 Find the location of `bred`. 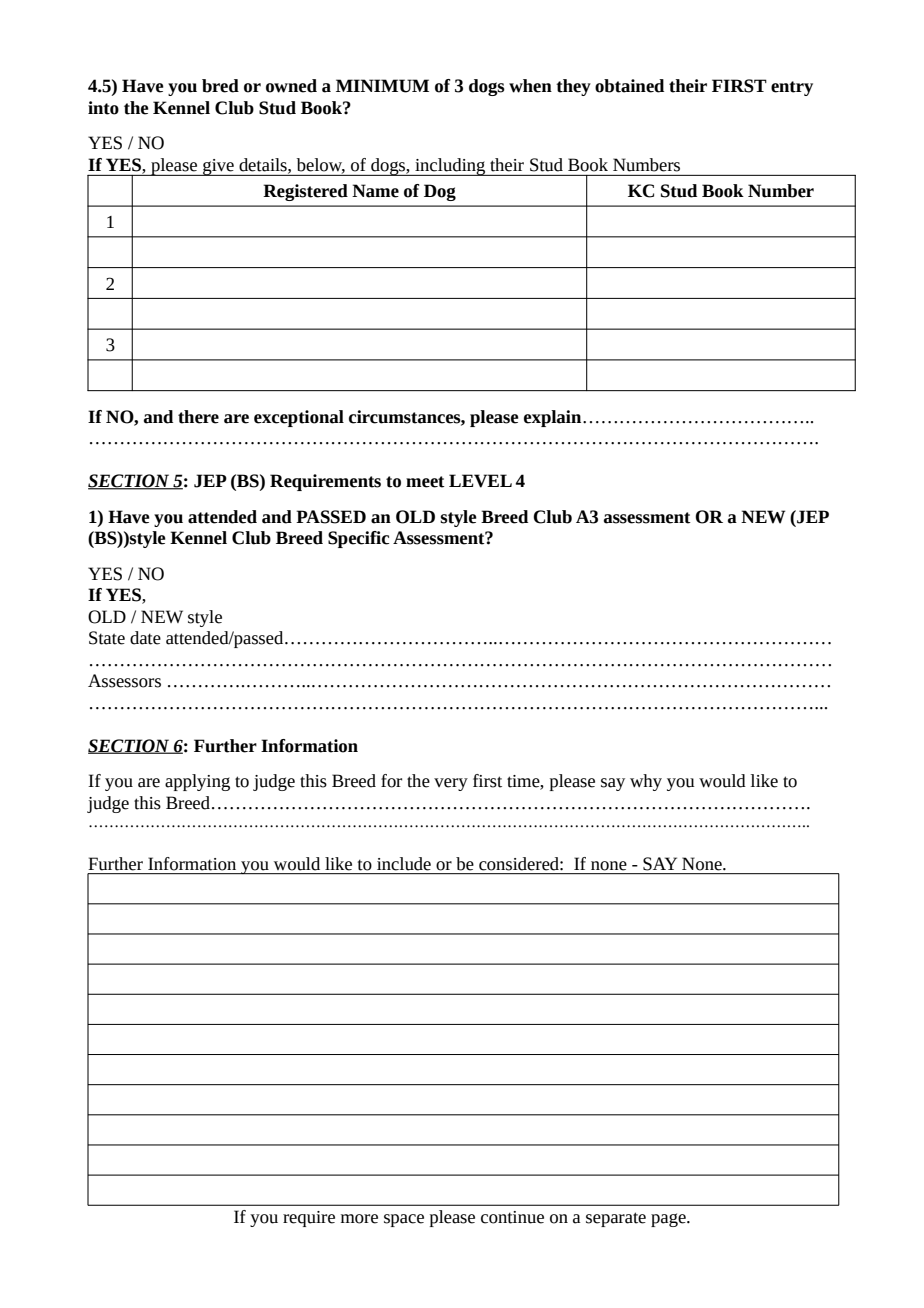

bred is located at coordinates (220, 86).
